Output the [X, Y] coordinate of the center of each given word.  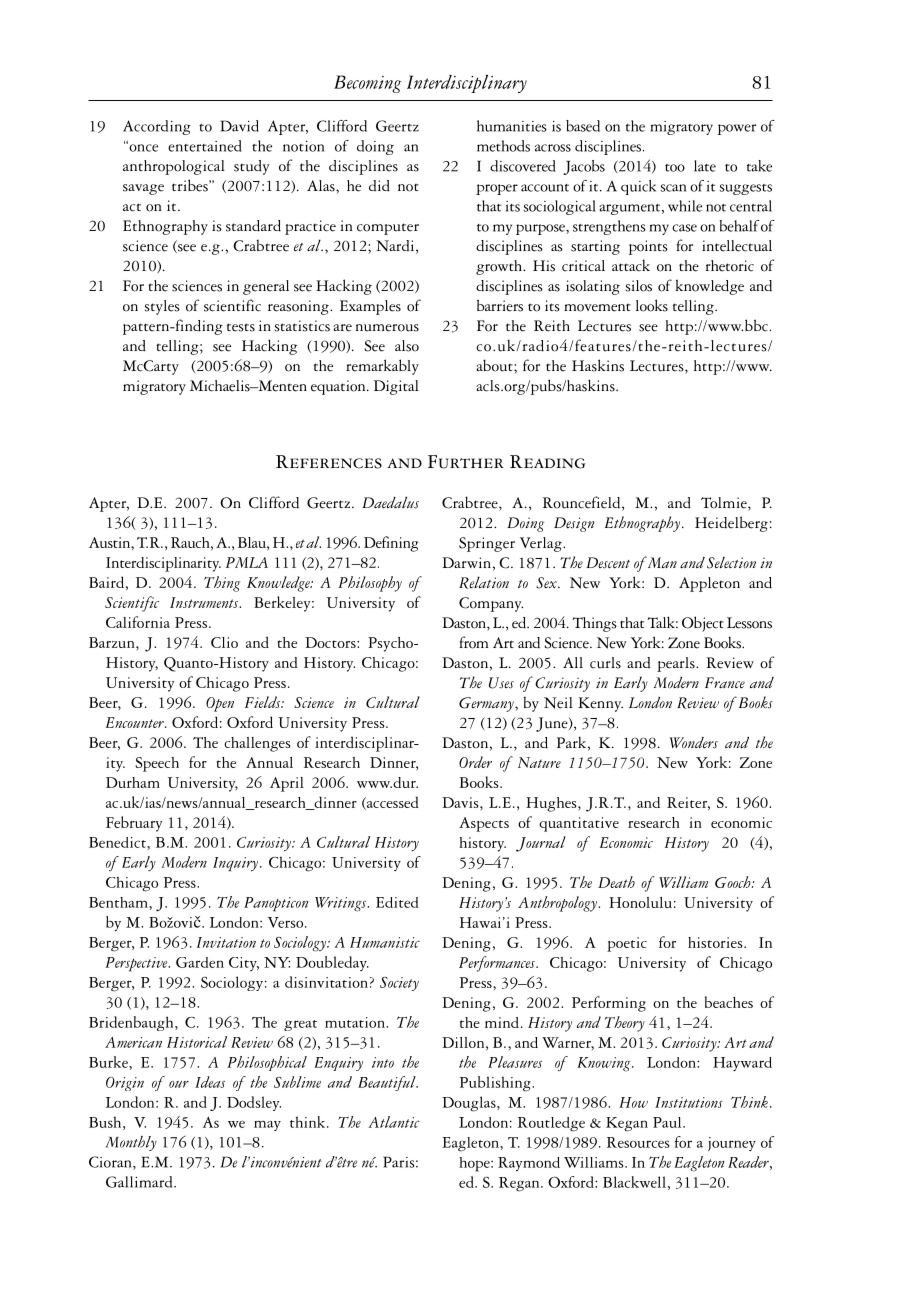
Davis [461, 802]
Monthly [131, 1143]
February [134, 824]
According [157, 127]
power [737, 129]
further [466, 462]
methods [503, 146]
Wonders [694, 743]
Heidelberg [731, 524]
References [329, 462]
